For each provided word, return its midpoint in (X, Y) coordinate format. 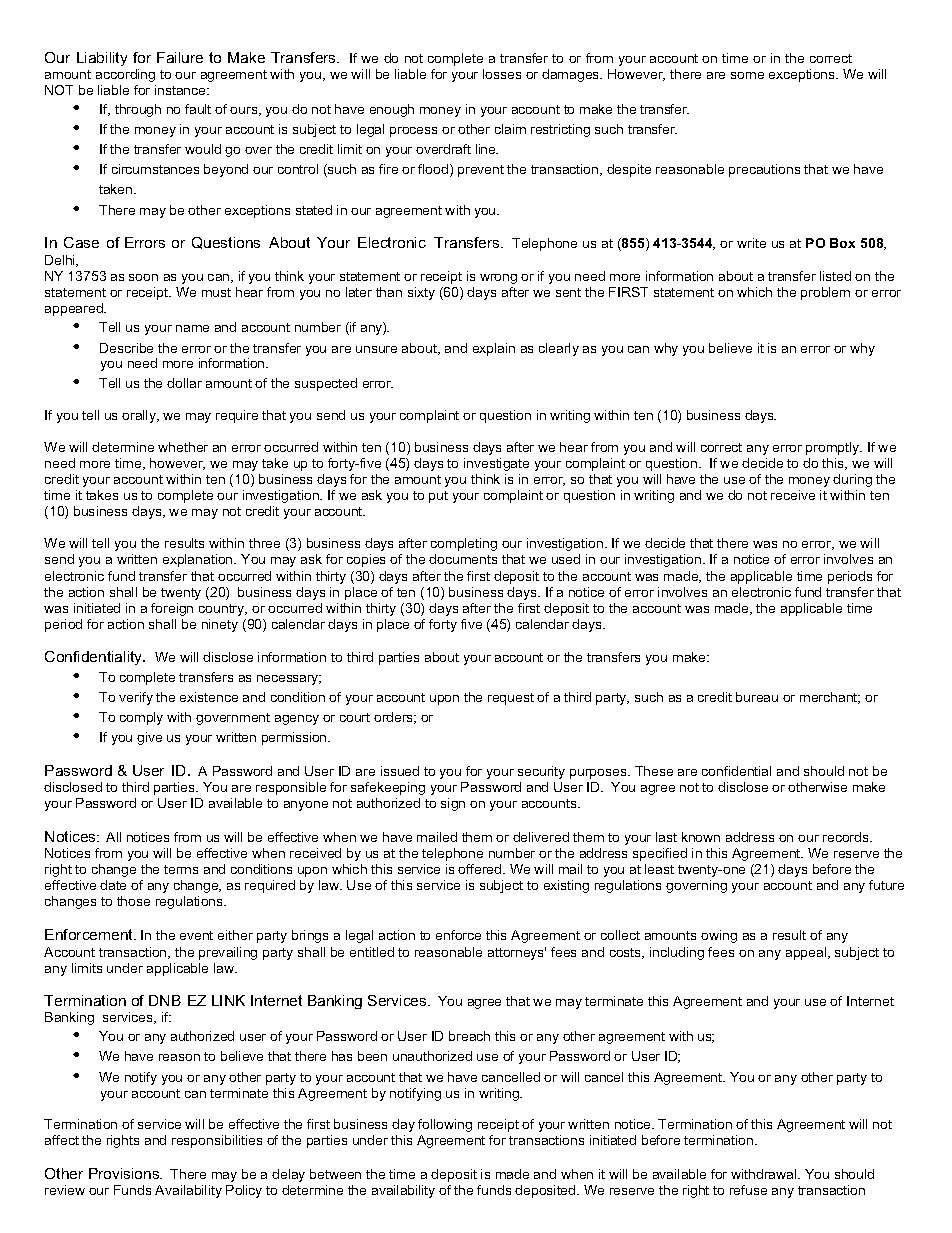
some (747, 75)
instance (181, 90)
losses (502, 74)
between (335, 1174)
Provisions (125, 1173)
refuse (748, 1190)
